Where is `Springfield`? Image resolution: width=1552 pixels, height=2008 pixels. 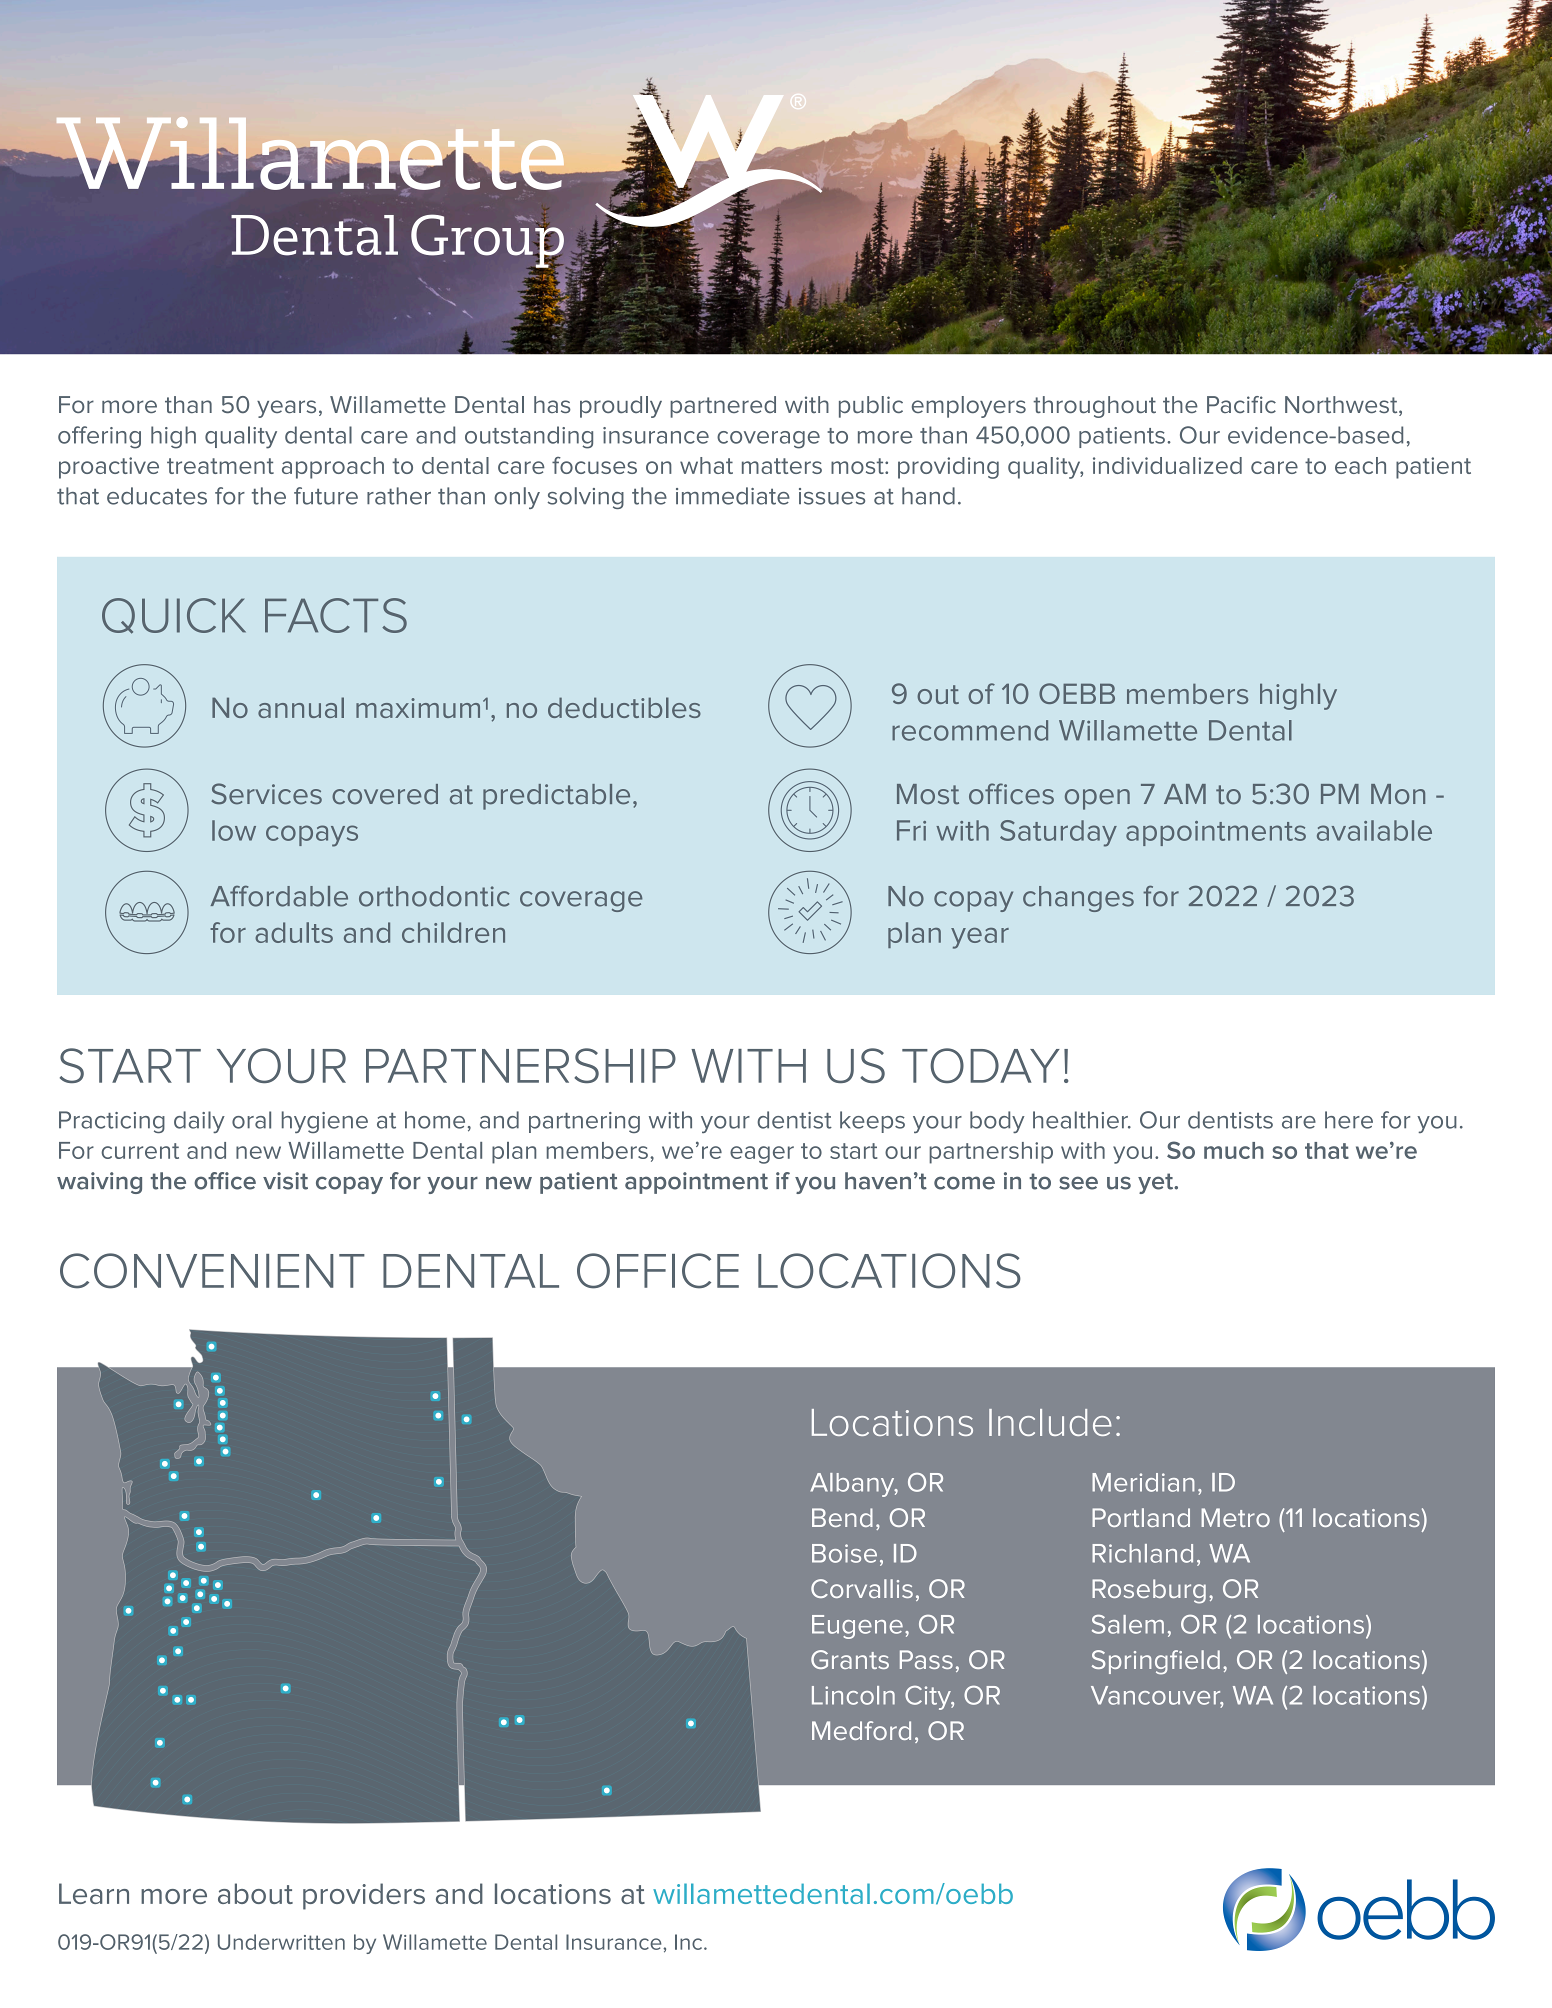
Springfield is located at coordinates (1156, 1662).
